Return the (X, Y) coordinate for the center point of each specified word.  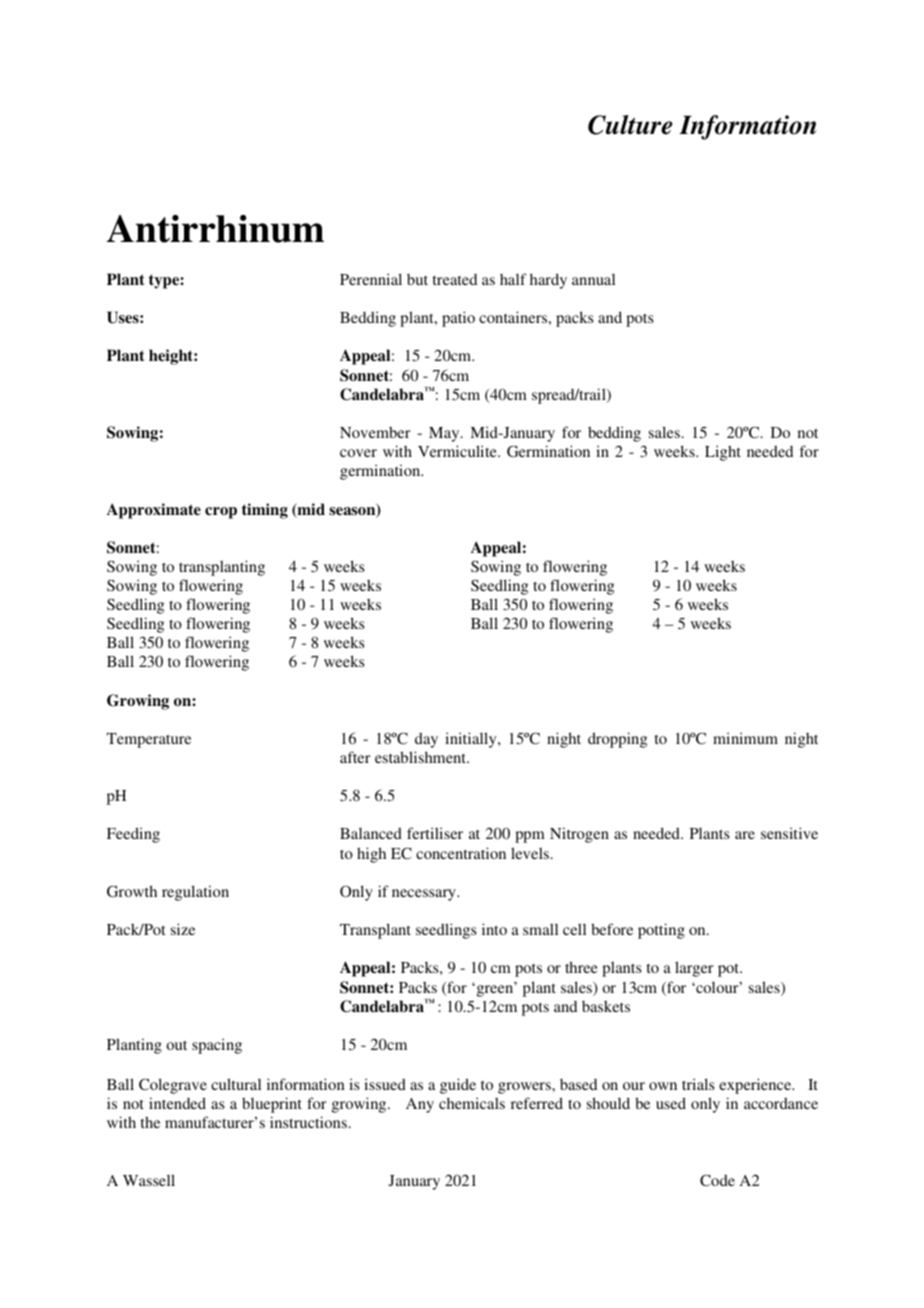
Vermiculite (458, 451)
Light (723, 453)
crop (221, 513)
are (745, 835)
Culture (630, 125)
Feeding (133, 835)
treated (454, 279)
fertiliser (435, 833)
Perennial (371, 279)
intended (177, 1103)
